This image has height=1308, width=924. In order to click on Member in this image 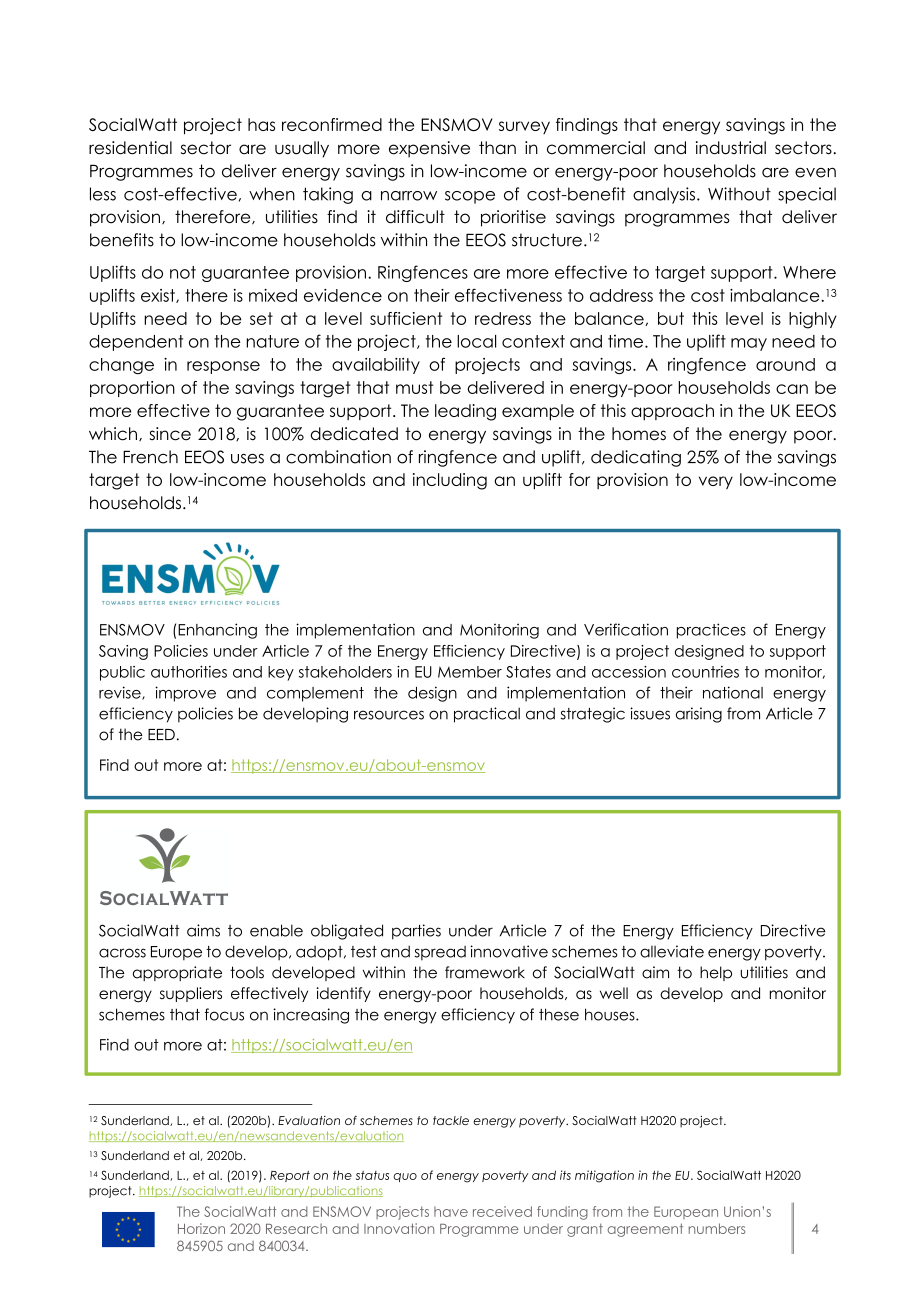, I will do `click(470, 672)`.
